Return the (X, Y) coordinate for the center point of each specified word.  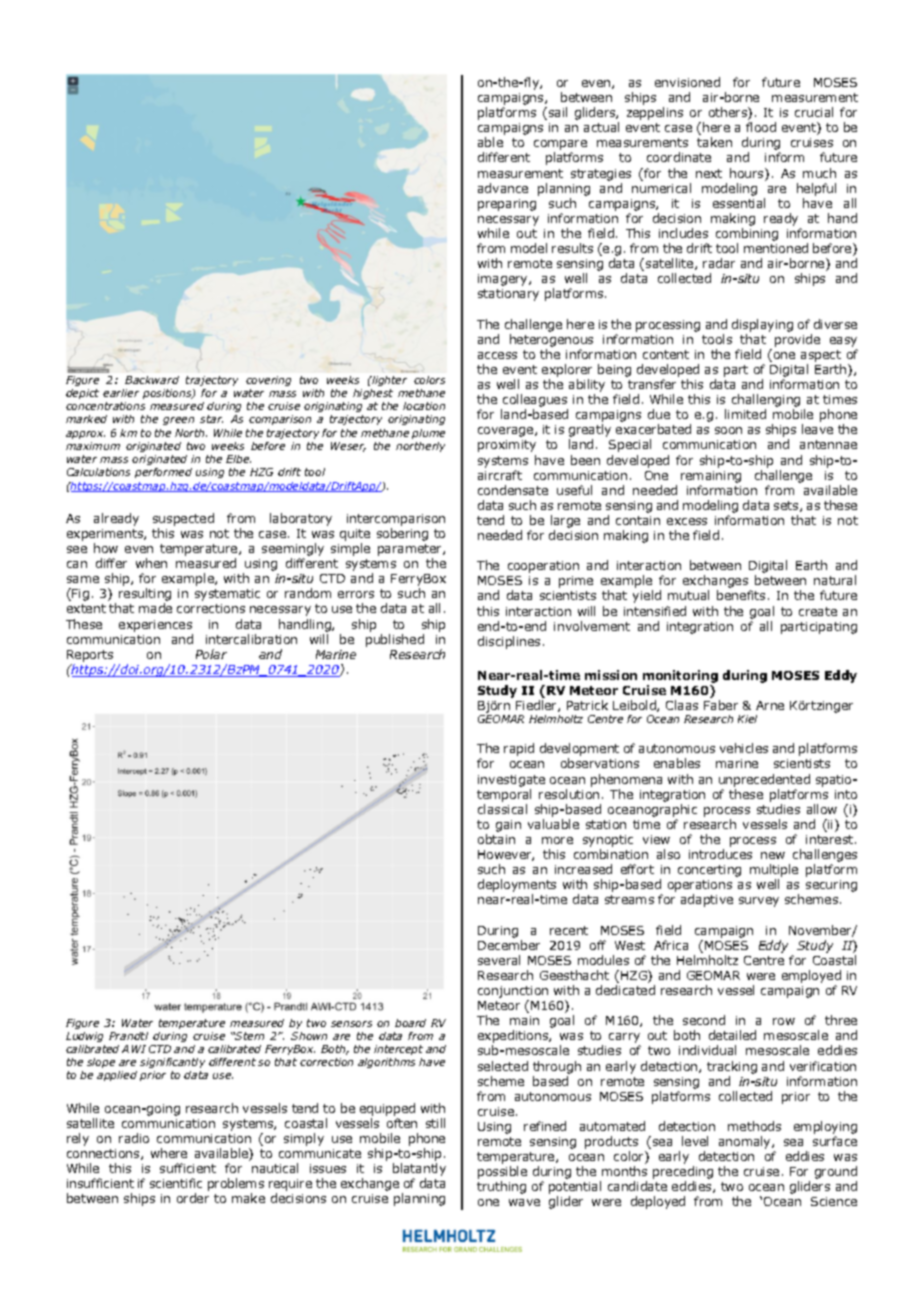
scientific (176, 1183)
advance (503, 188)
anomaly (746, 1142)
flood (761, 127)
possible (502, 1174)
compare (560, 146)
